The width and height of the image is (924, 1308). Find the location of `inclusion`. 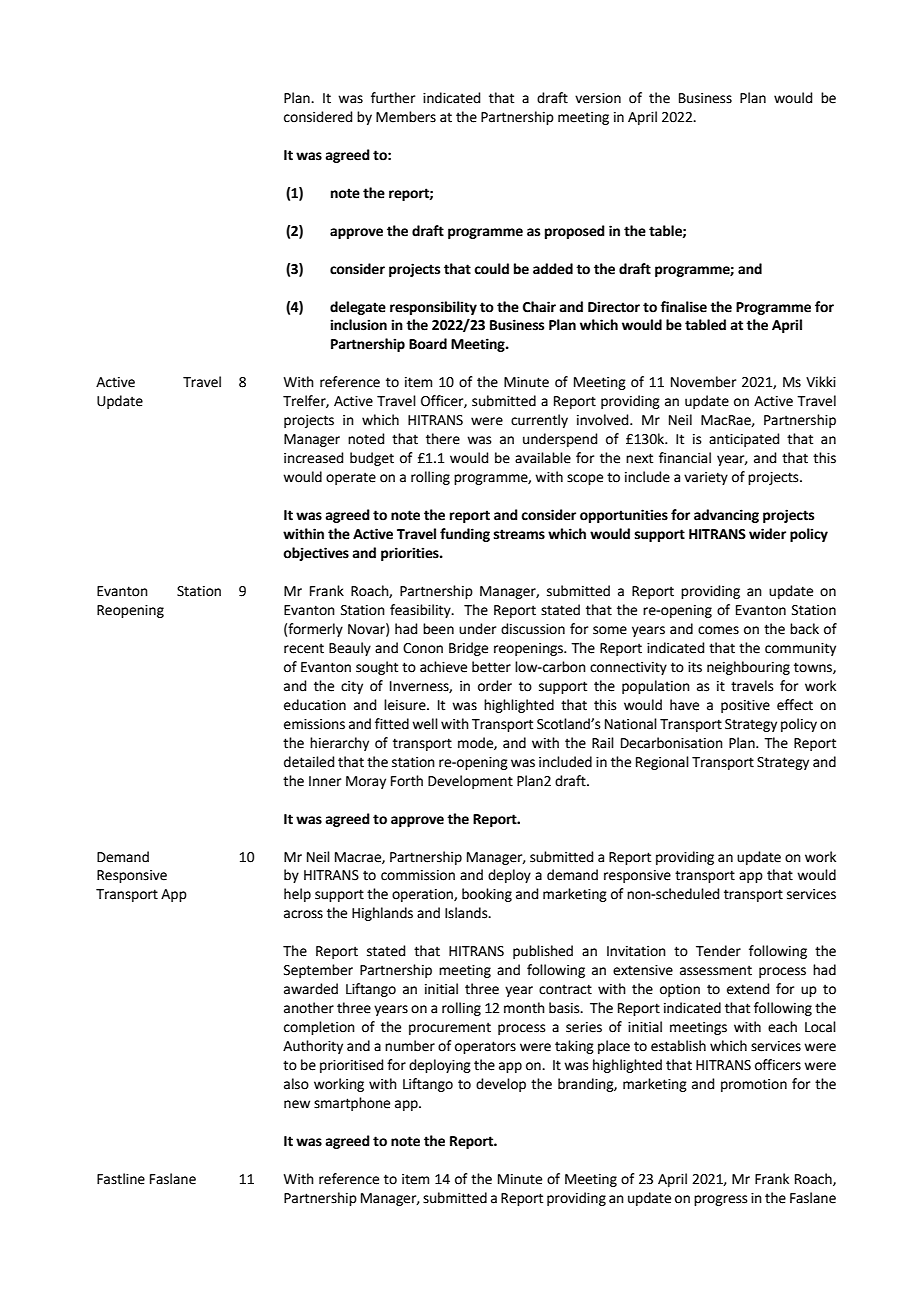

inclusion is located at coordinates (358, 325).
